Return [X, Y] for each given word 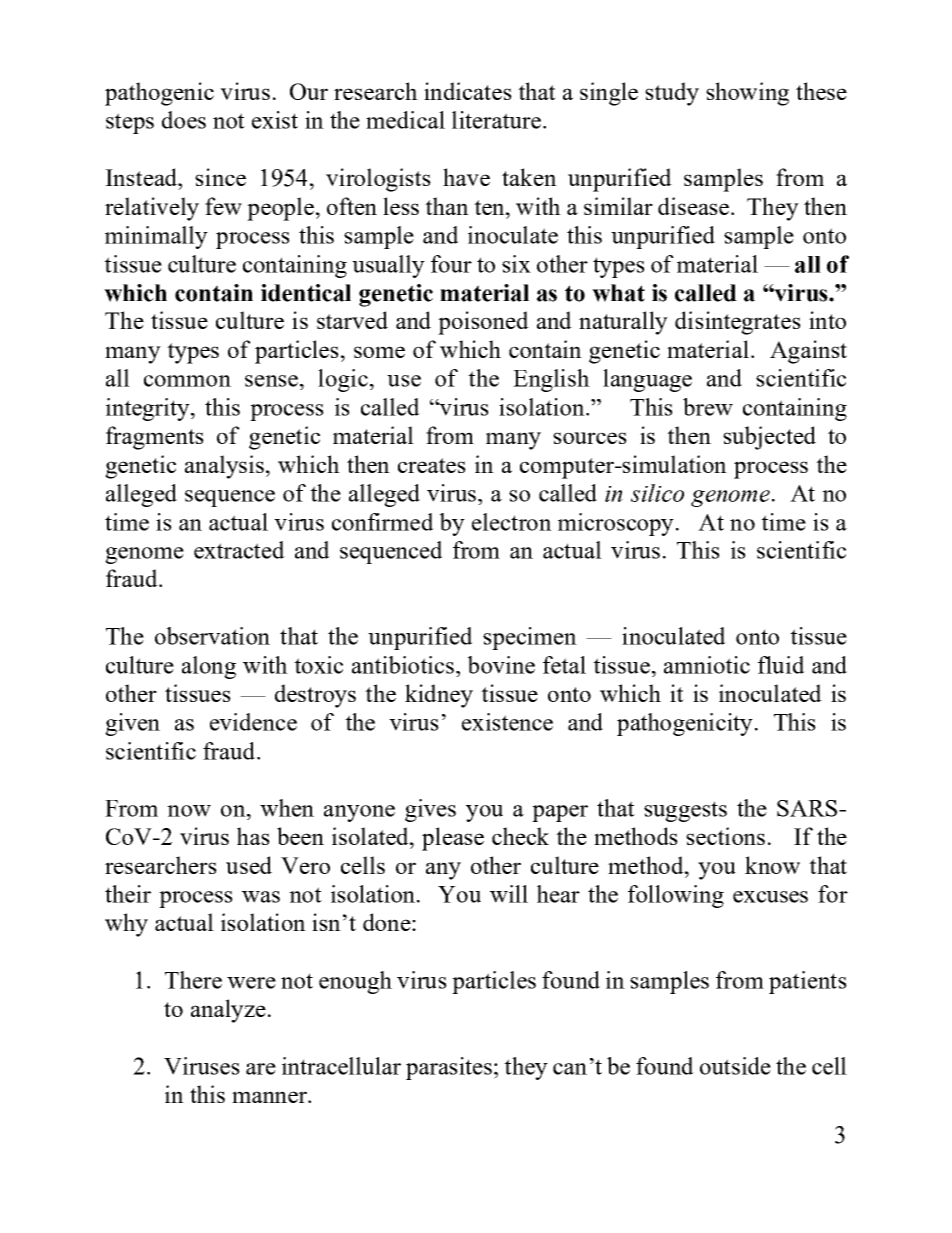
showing [747, 94]
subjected [769, 438]
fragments [155, 438]
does [184, 120]
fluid [781, 665]
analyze [228, 1011]
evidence [253, 722]
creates [432, 465]
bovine [501, 665]
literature [496, 120]
